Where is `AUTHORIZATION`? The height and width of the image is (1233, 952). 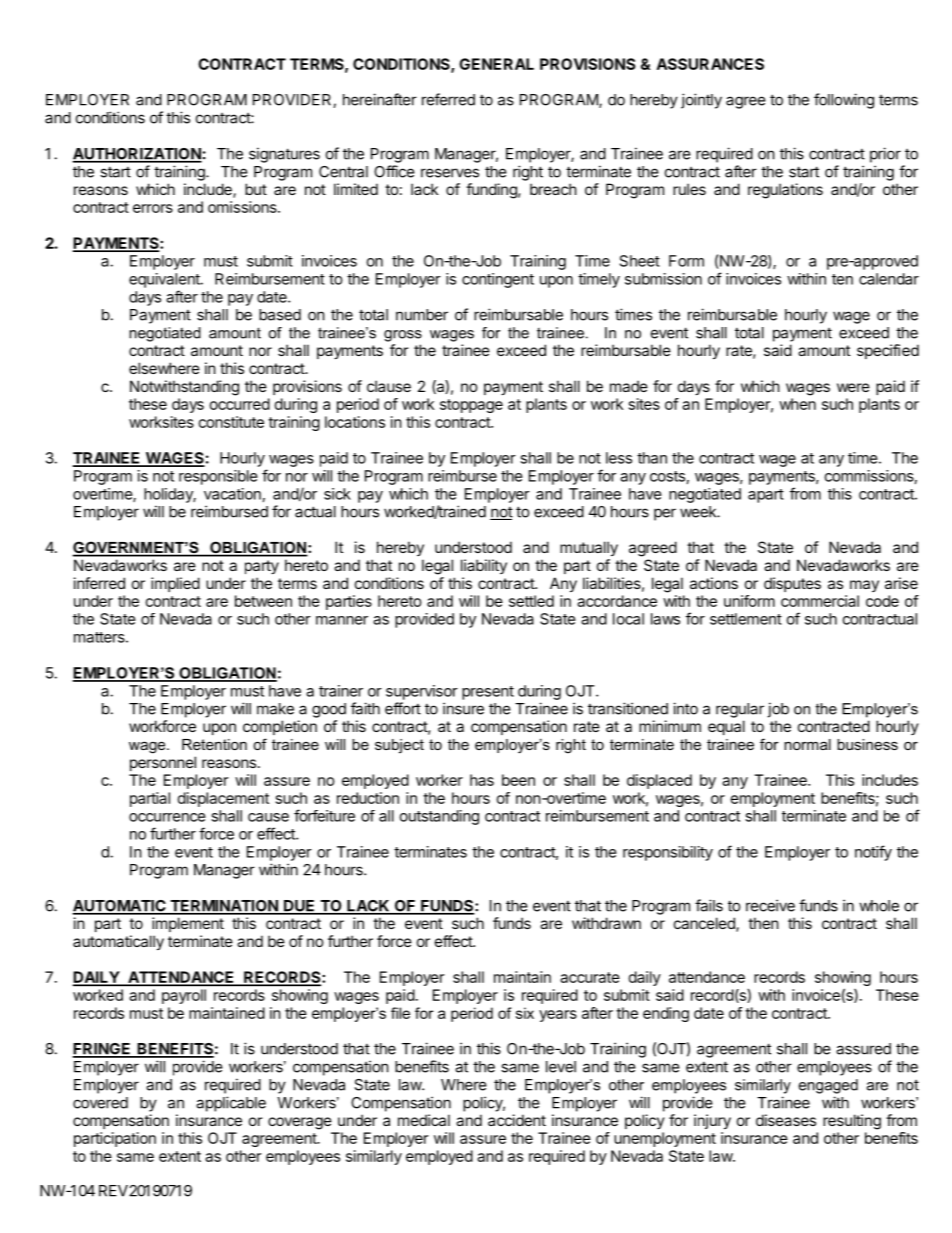 AUTHORIZATION is located at coordinates (137, 155).
